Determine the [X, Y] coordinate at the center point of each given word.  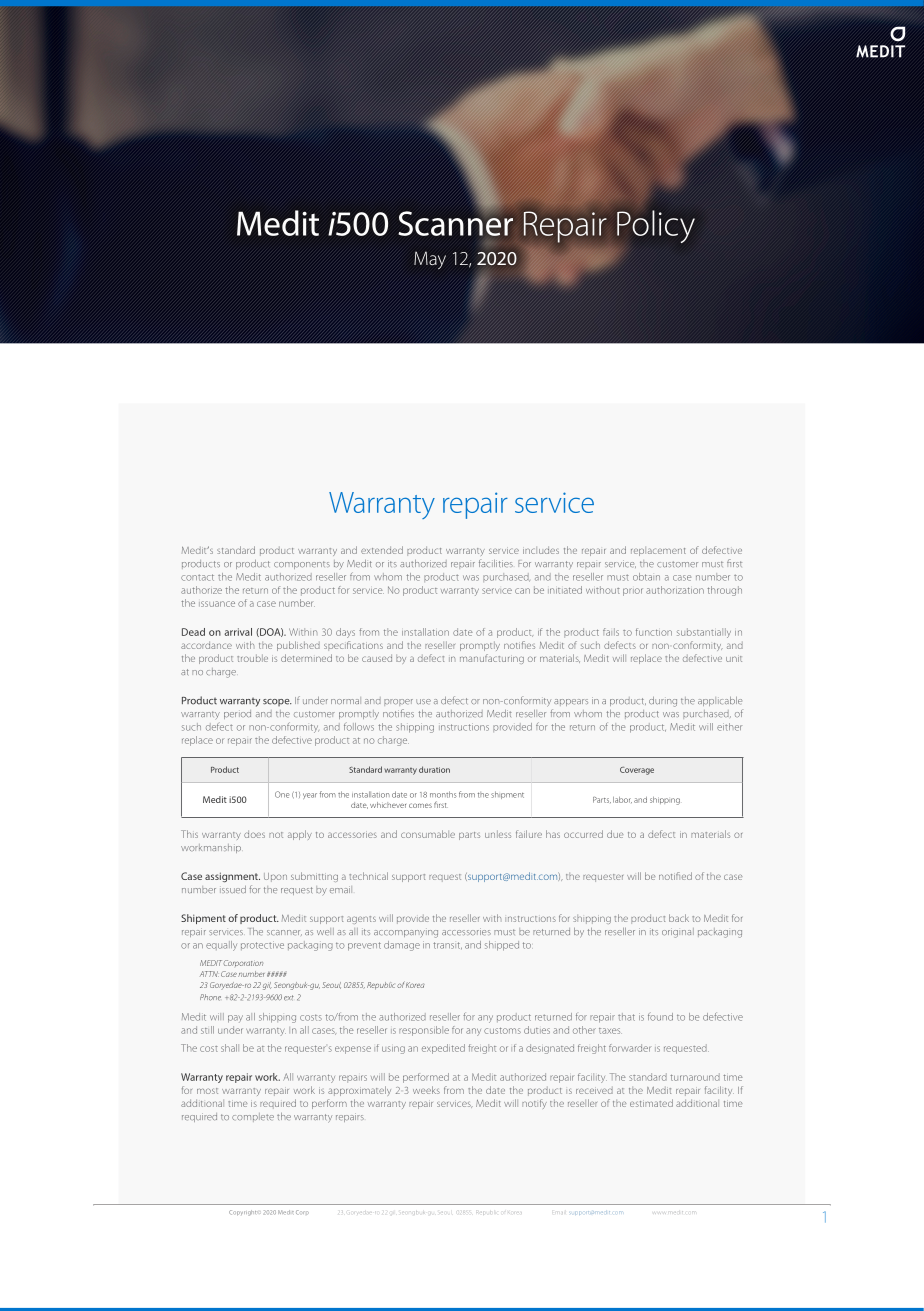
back [679, 918]
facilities [496, 563]
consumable [428, 834]
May [430, 260]
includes [541, 550]
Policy [656, 226]
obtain [646, 577]
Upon [275, 877]
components [302, 565]
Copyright [242, 1213]
